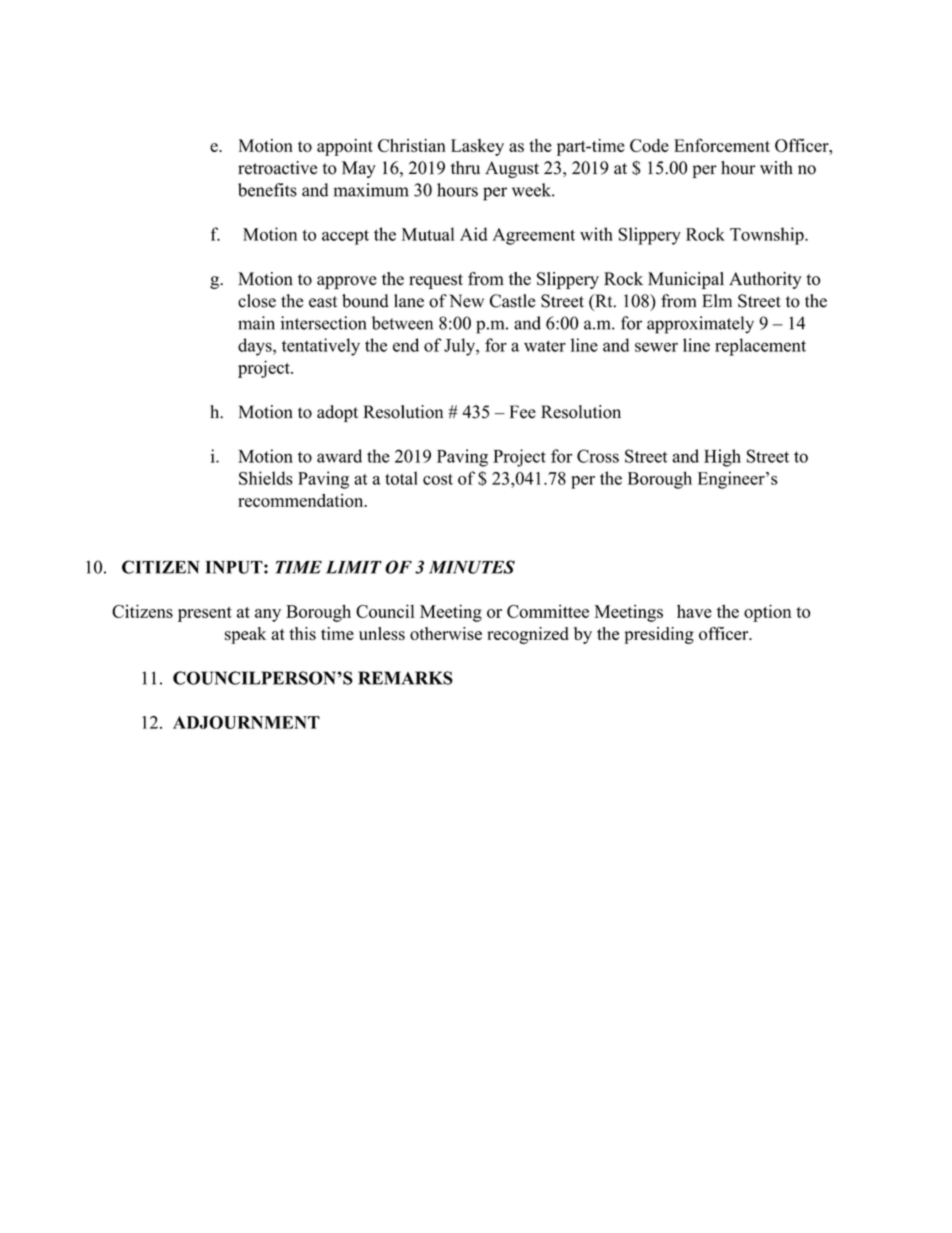  What do you see at coordinates (354, 567) in the screenshot?
I see `LIMIT` at bounding box center [354, 567].
